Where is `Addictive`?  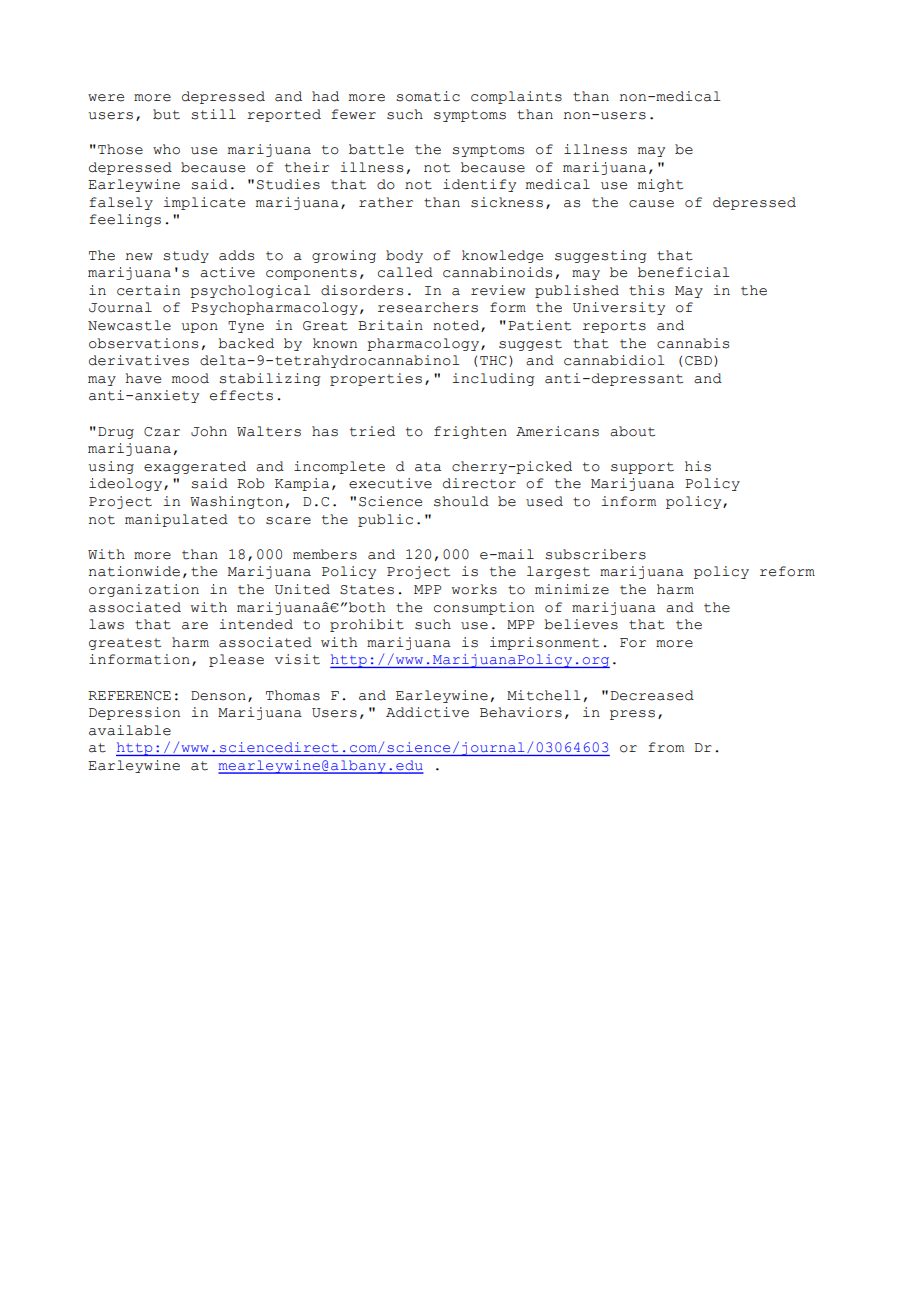
Addictive is located at coordinates (427, 712).
